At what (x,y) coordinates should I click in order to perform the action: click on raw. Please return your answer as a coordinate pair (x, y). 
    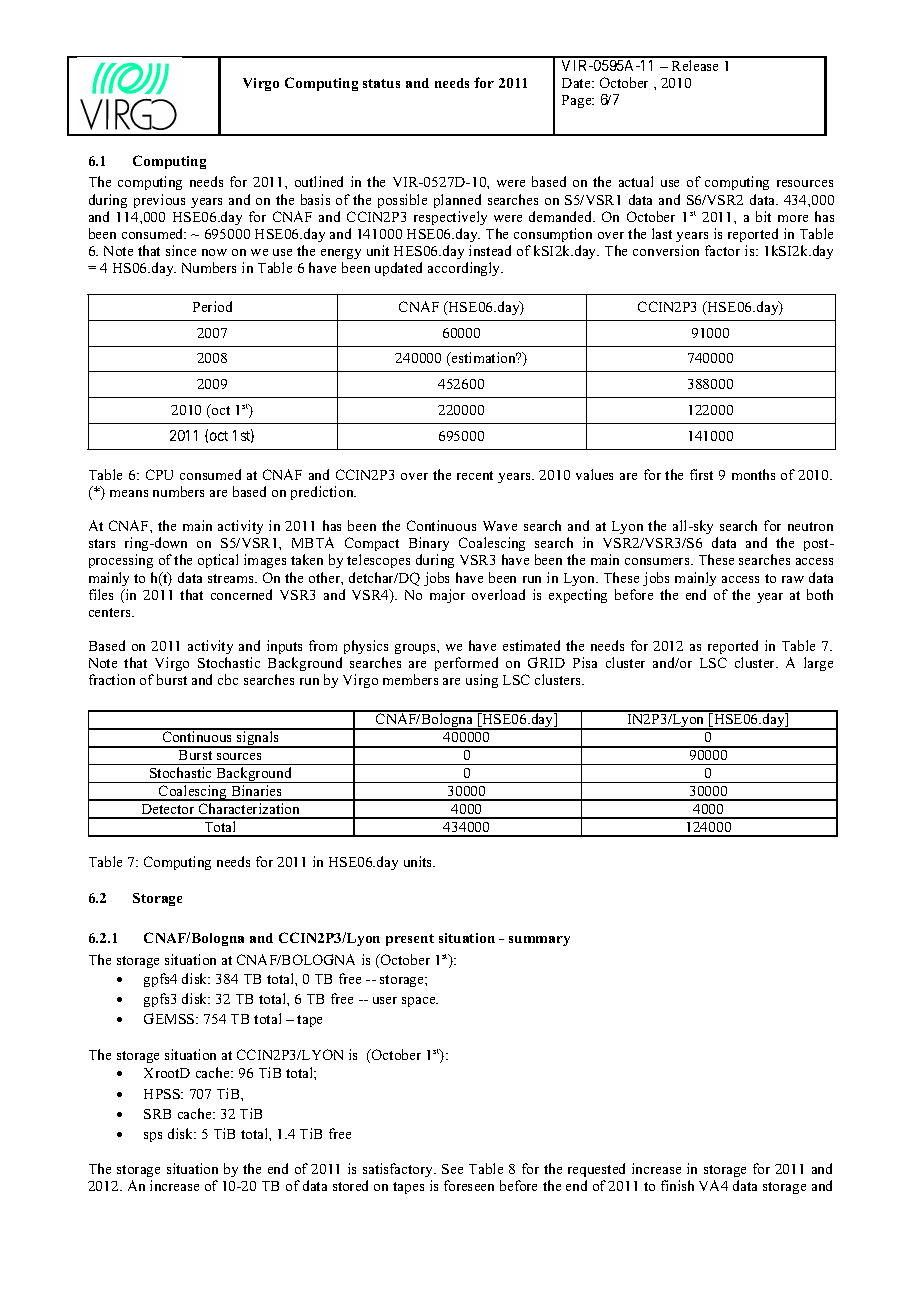
    Looking at the image, I should click on (793, 579).
